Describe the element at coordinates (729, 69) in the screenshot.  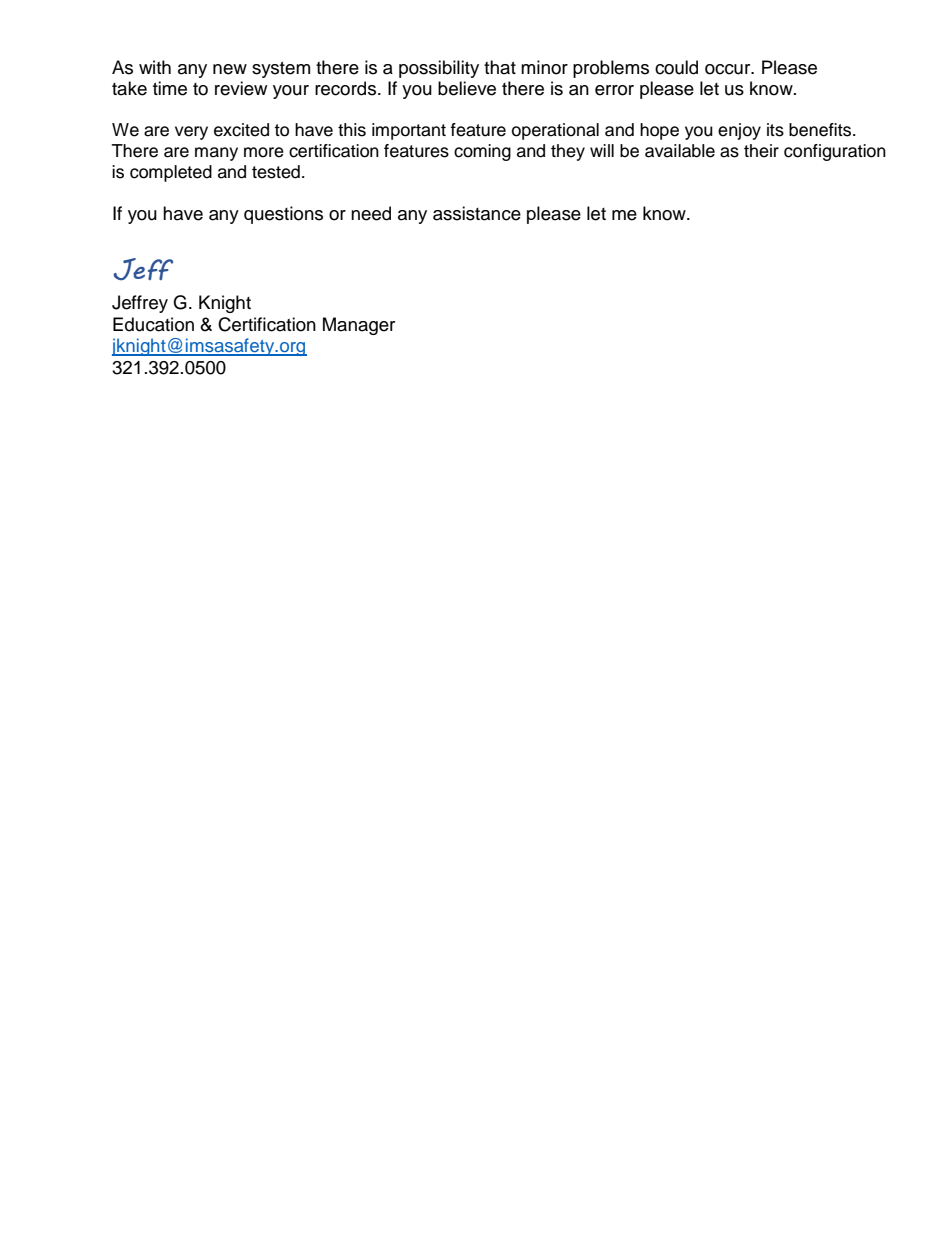
I see `occur` at that location.
